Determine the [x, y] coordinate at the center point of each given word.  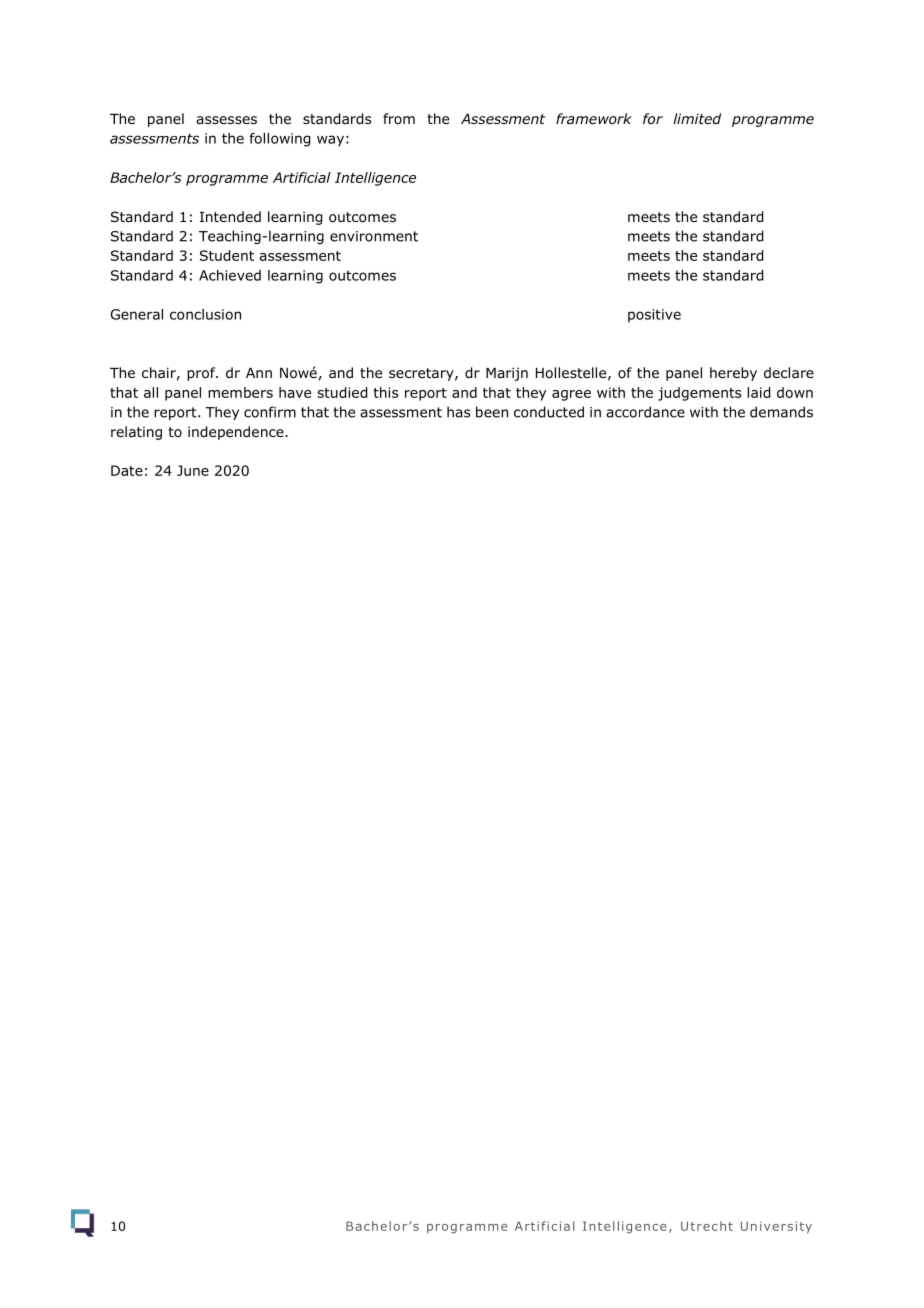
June [193, 470]
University [776, 1227]
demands [781, 412]
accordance [645, 412]
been [492, 412]
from [399, 118]
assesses [226, 120]
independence [237, 433]
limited [697, 118]
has [458, 412]
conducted [549, 412]
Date [127, 470]
